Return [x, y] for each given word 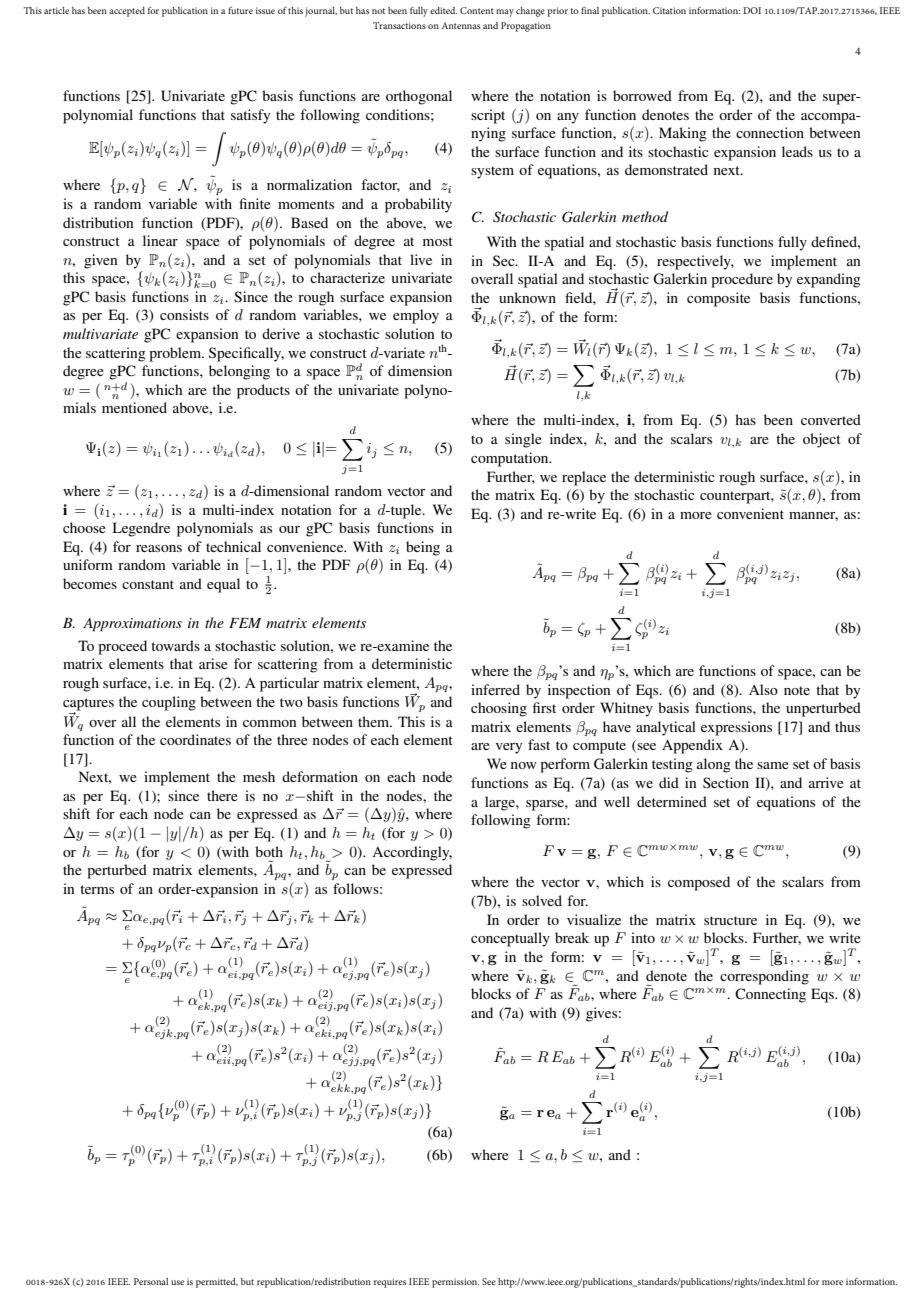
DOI [752, 10]
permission [455, 1283]
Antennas [460, 25]
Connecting [770, 995]
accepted [127, 12]
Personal [151, 1281]
